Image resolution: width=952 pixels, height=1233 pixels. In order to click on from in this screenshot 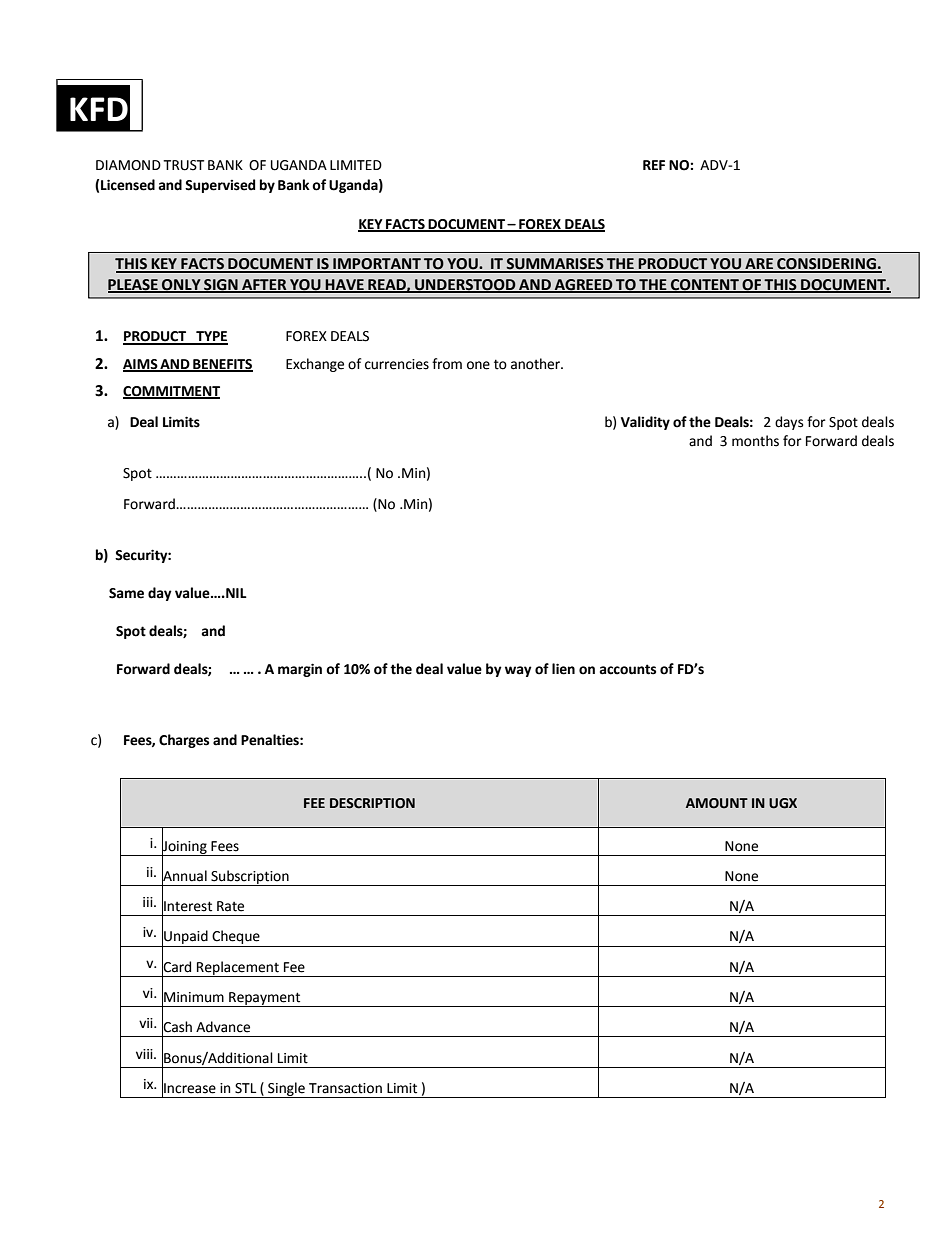, I will do `click(447, 364)`.
